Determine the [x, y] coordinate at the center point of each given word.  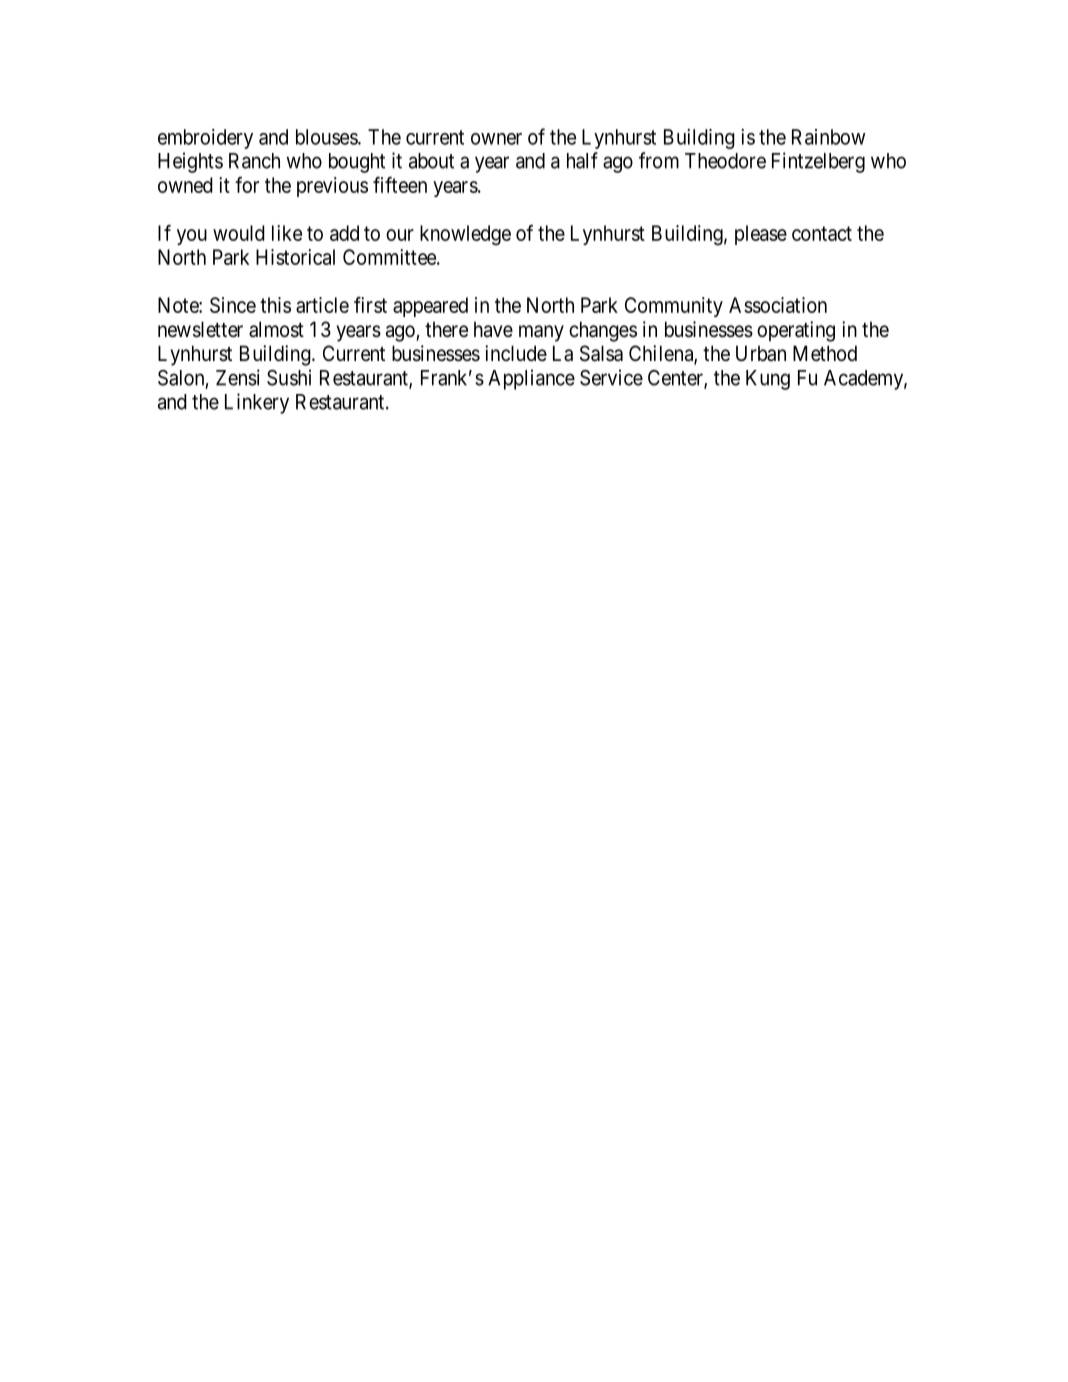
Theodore [725, 161]
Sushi [289, 377]
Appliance [531, 379]
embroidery [205, 139]
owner [496, 139]
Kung [768, 380]
